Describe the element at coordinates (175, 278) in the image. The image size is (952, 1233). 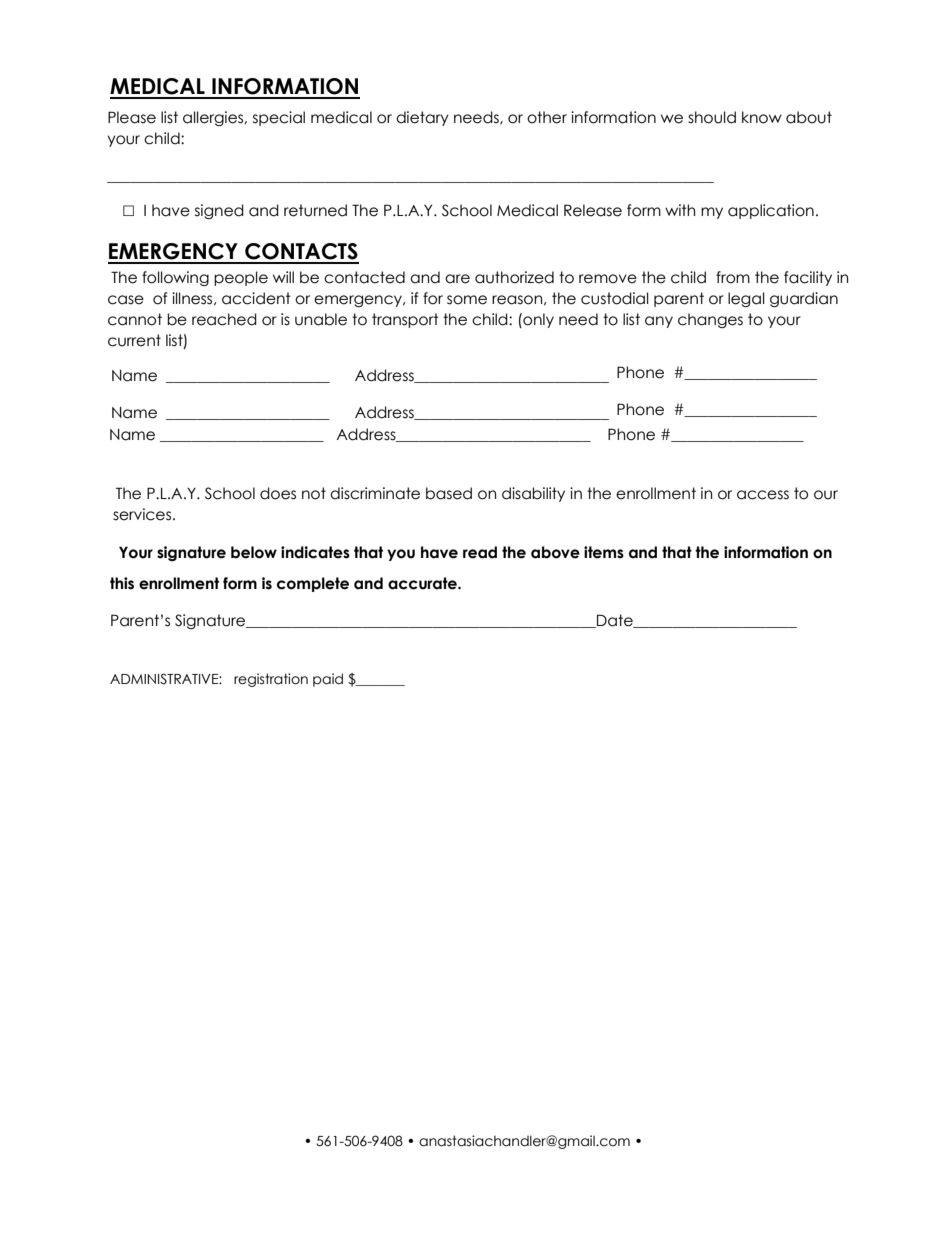
I see `following` at that location.
